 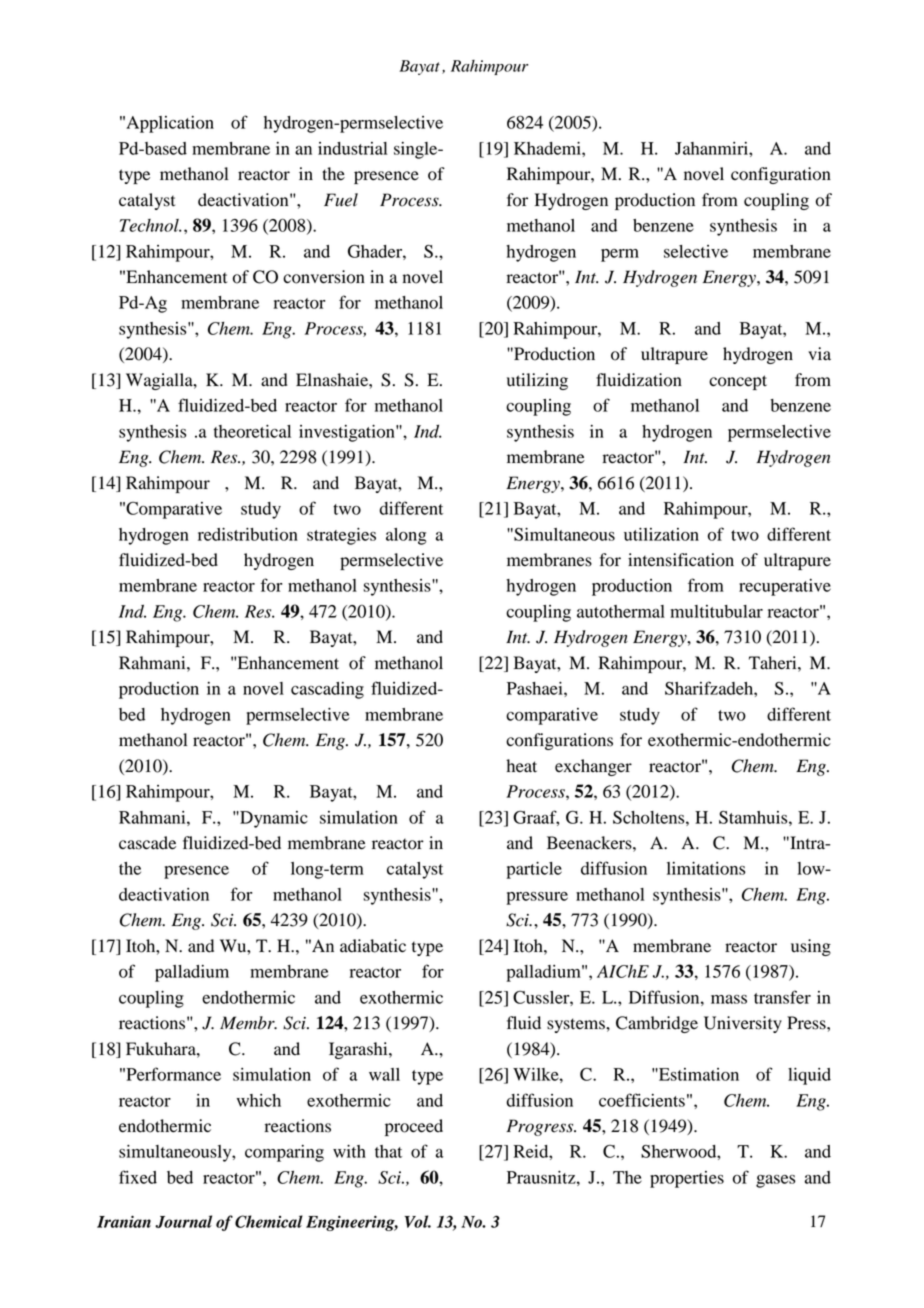 I want to click on Fuel, so click(x=341, y=200).
